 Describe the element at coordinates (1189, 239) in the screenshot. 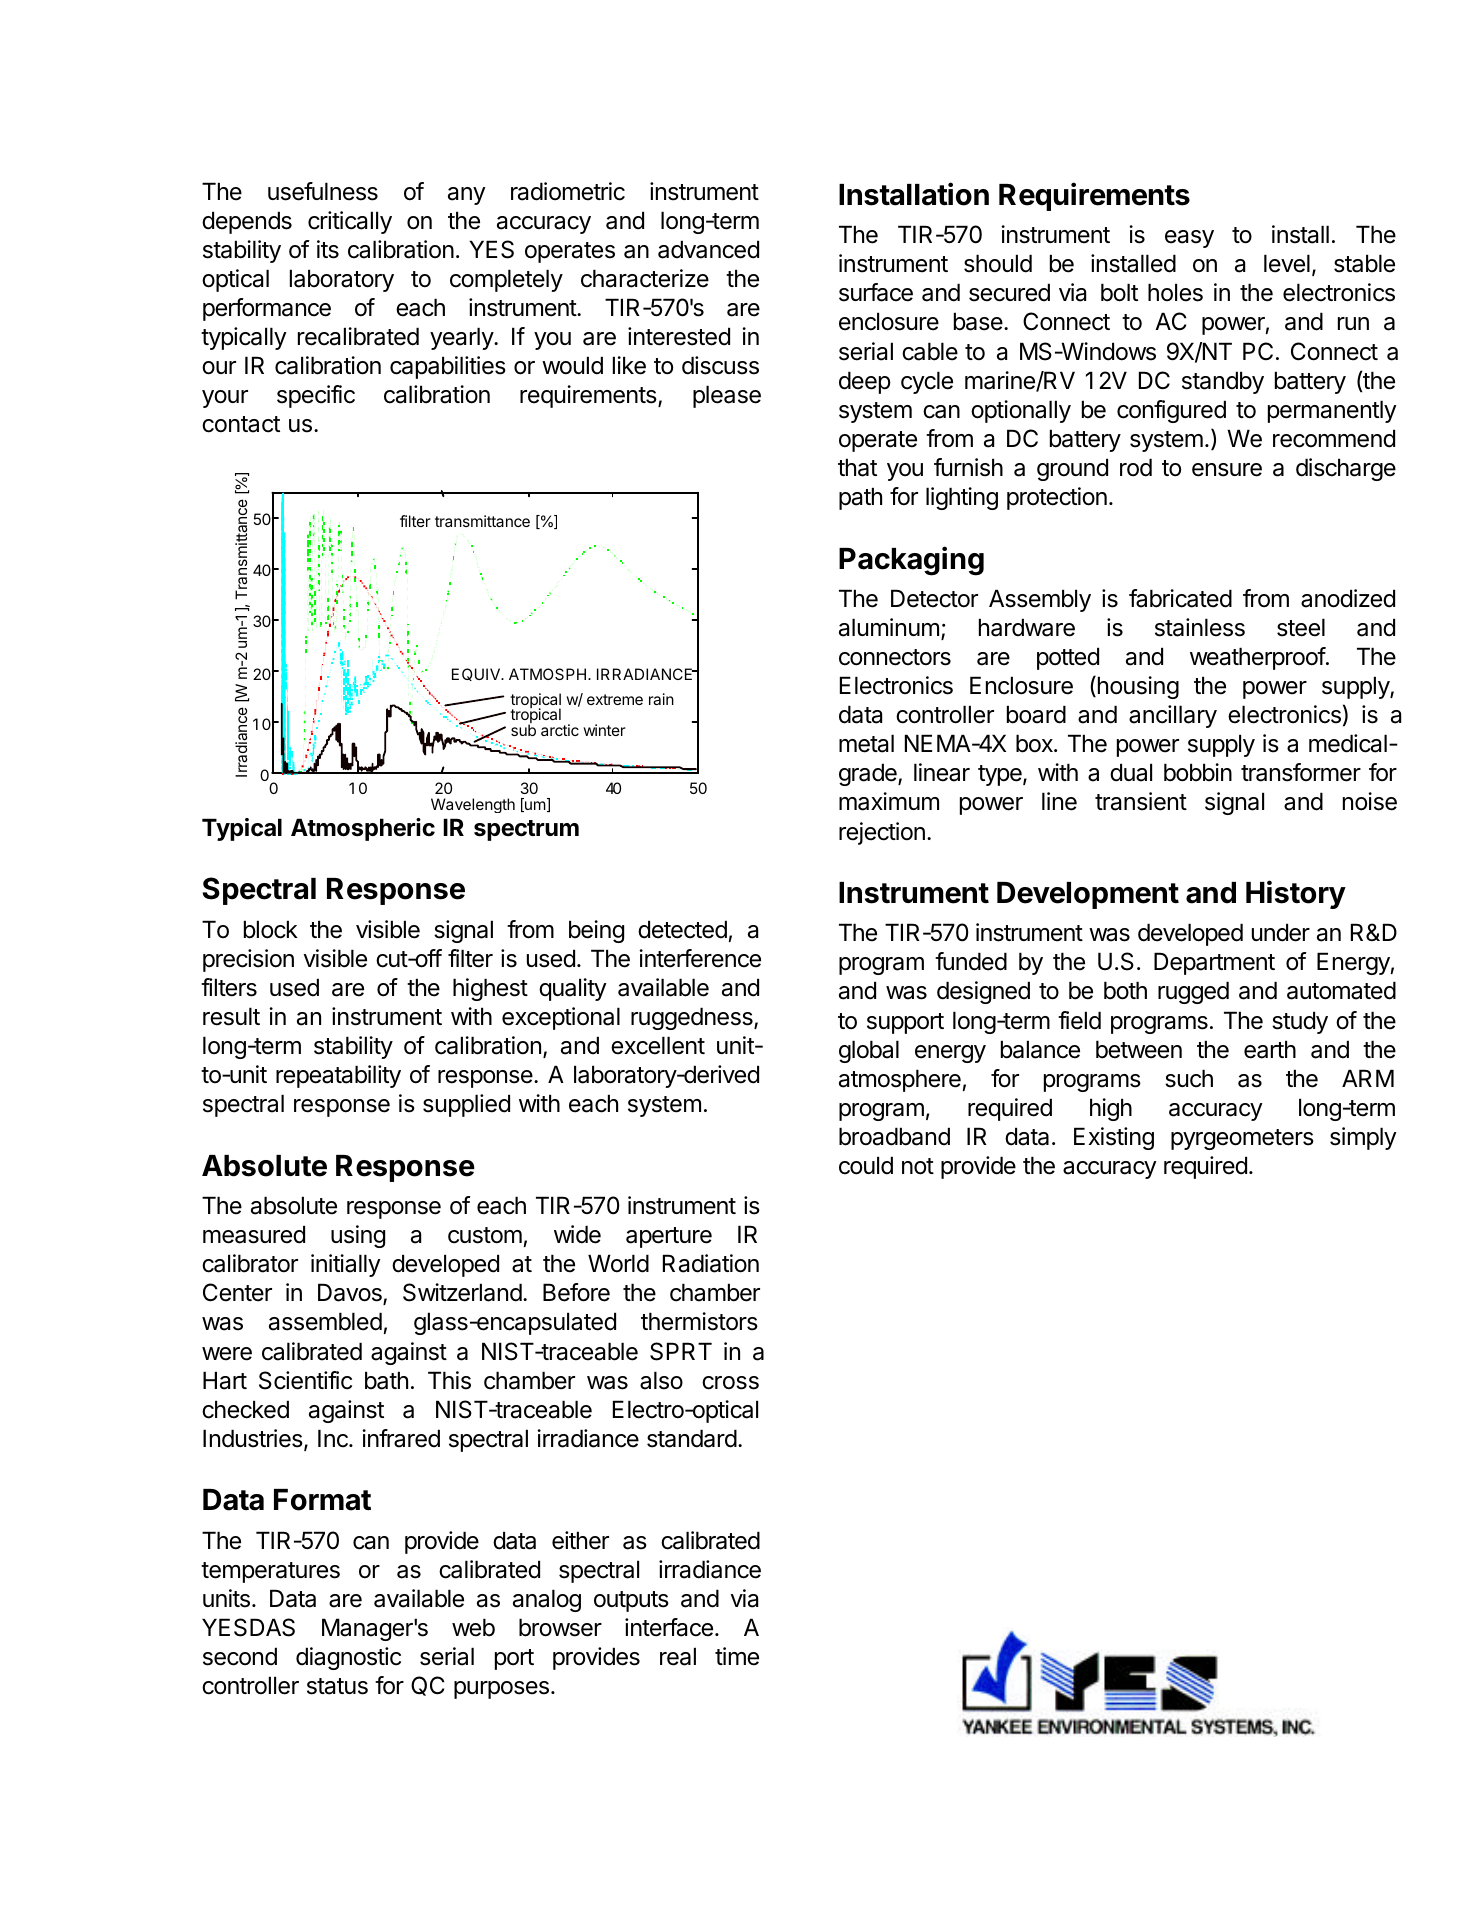

I see `easy` at that location.
